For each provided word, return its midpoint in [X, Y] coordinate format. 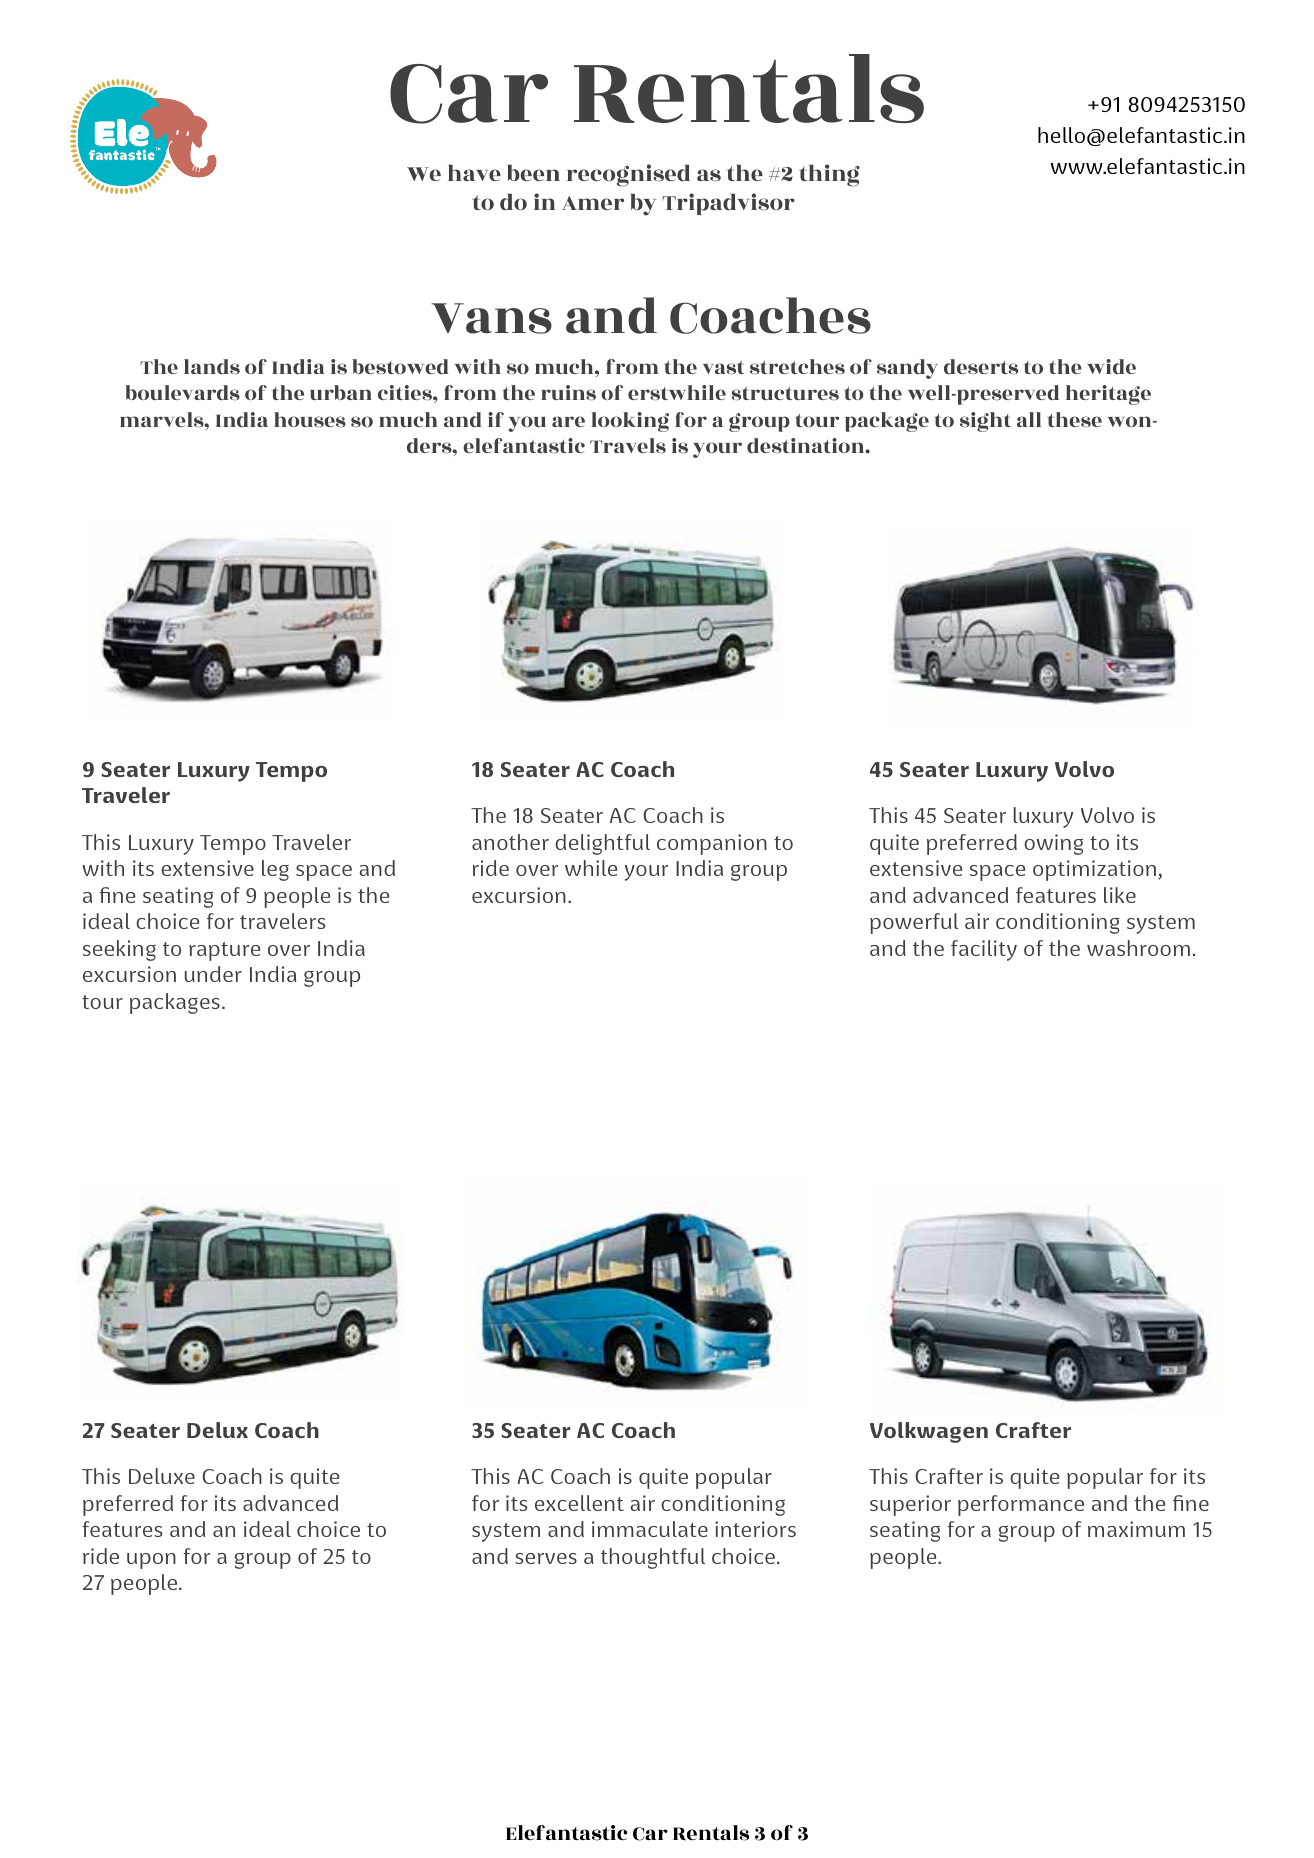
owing [1053, 844]
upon [151, 1561]
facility [984, 950]
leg [275, 870]
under [213, 974]
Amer [593, 203]
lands [212, 366]
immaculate [650, 1529]
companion [712, 844]
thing [829, 175]
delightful [602, 844]
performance [1021, 1505]
